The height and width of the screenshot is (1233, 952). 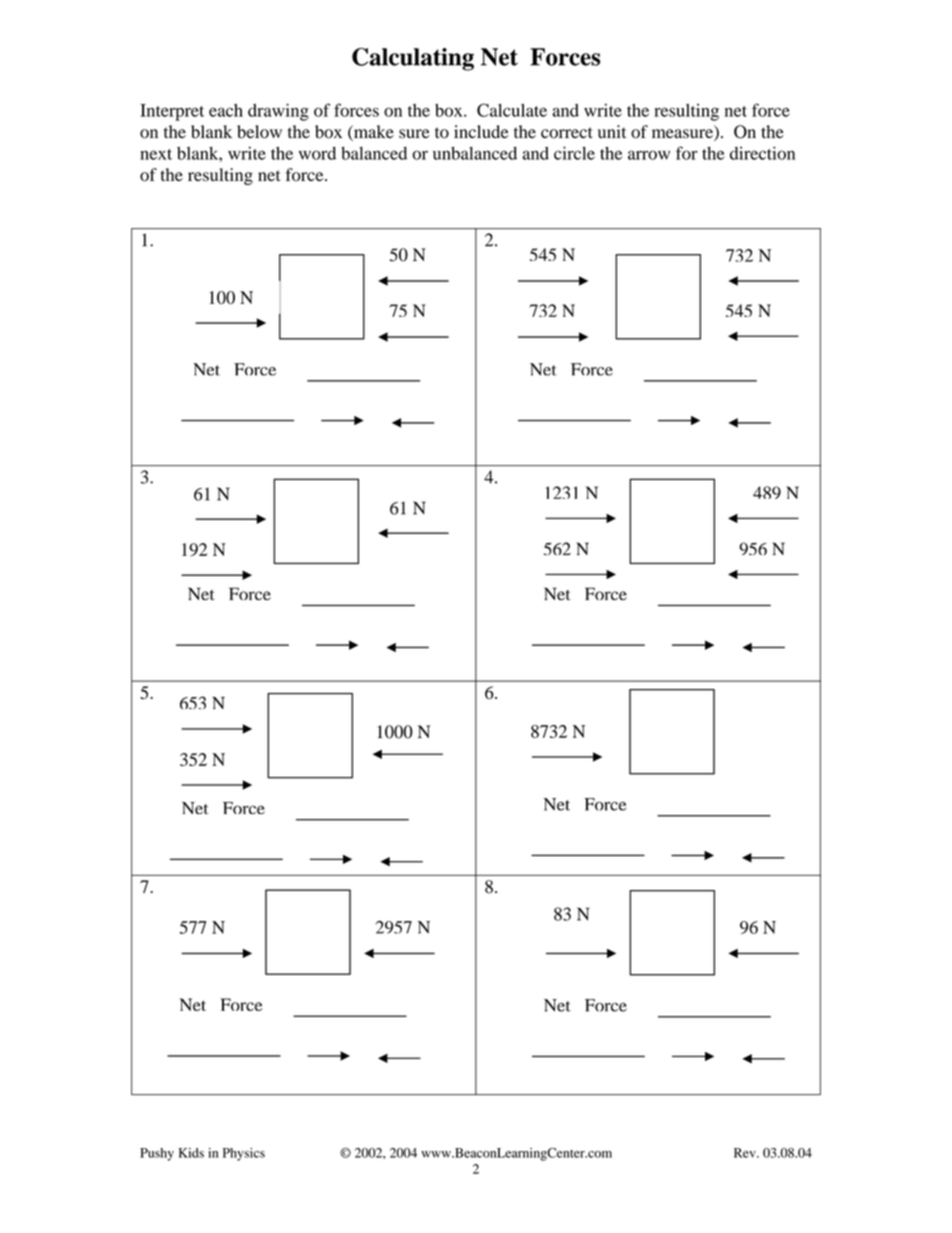 I want to click on circle, so click(x=574, y=153).
